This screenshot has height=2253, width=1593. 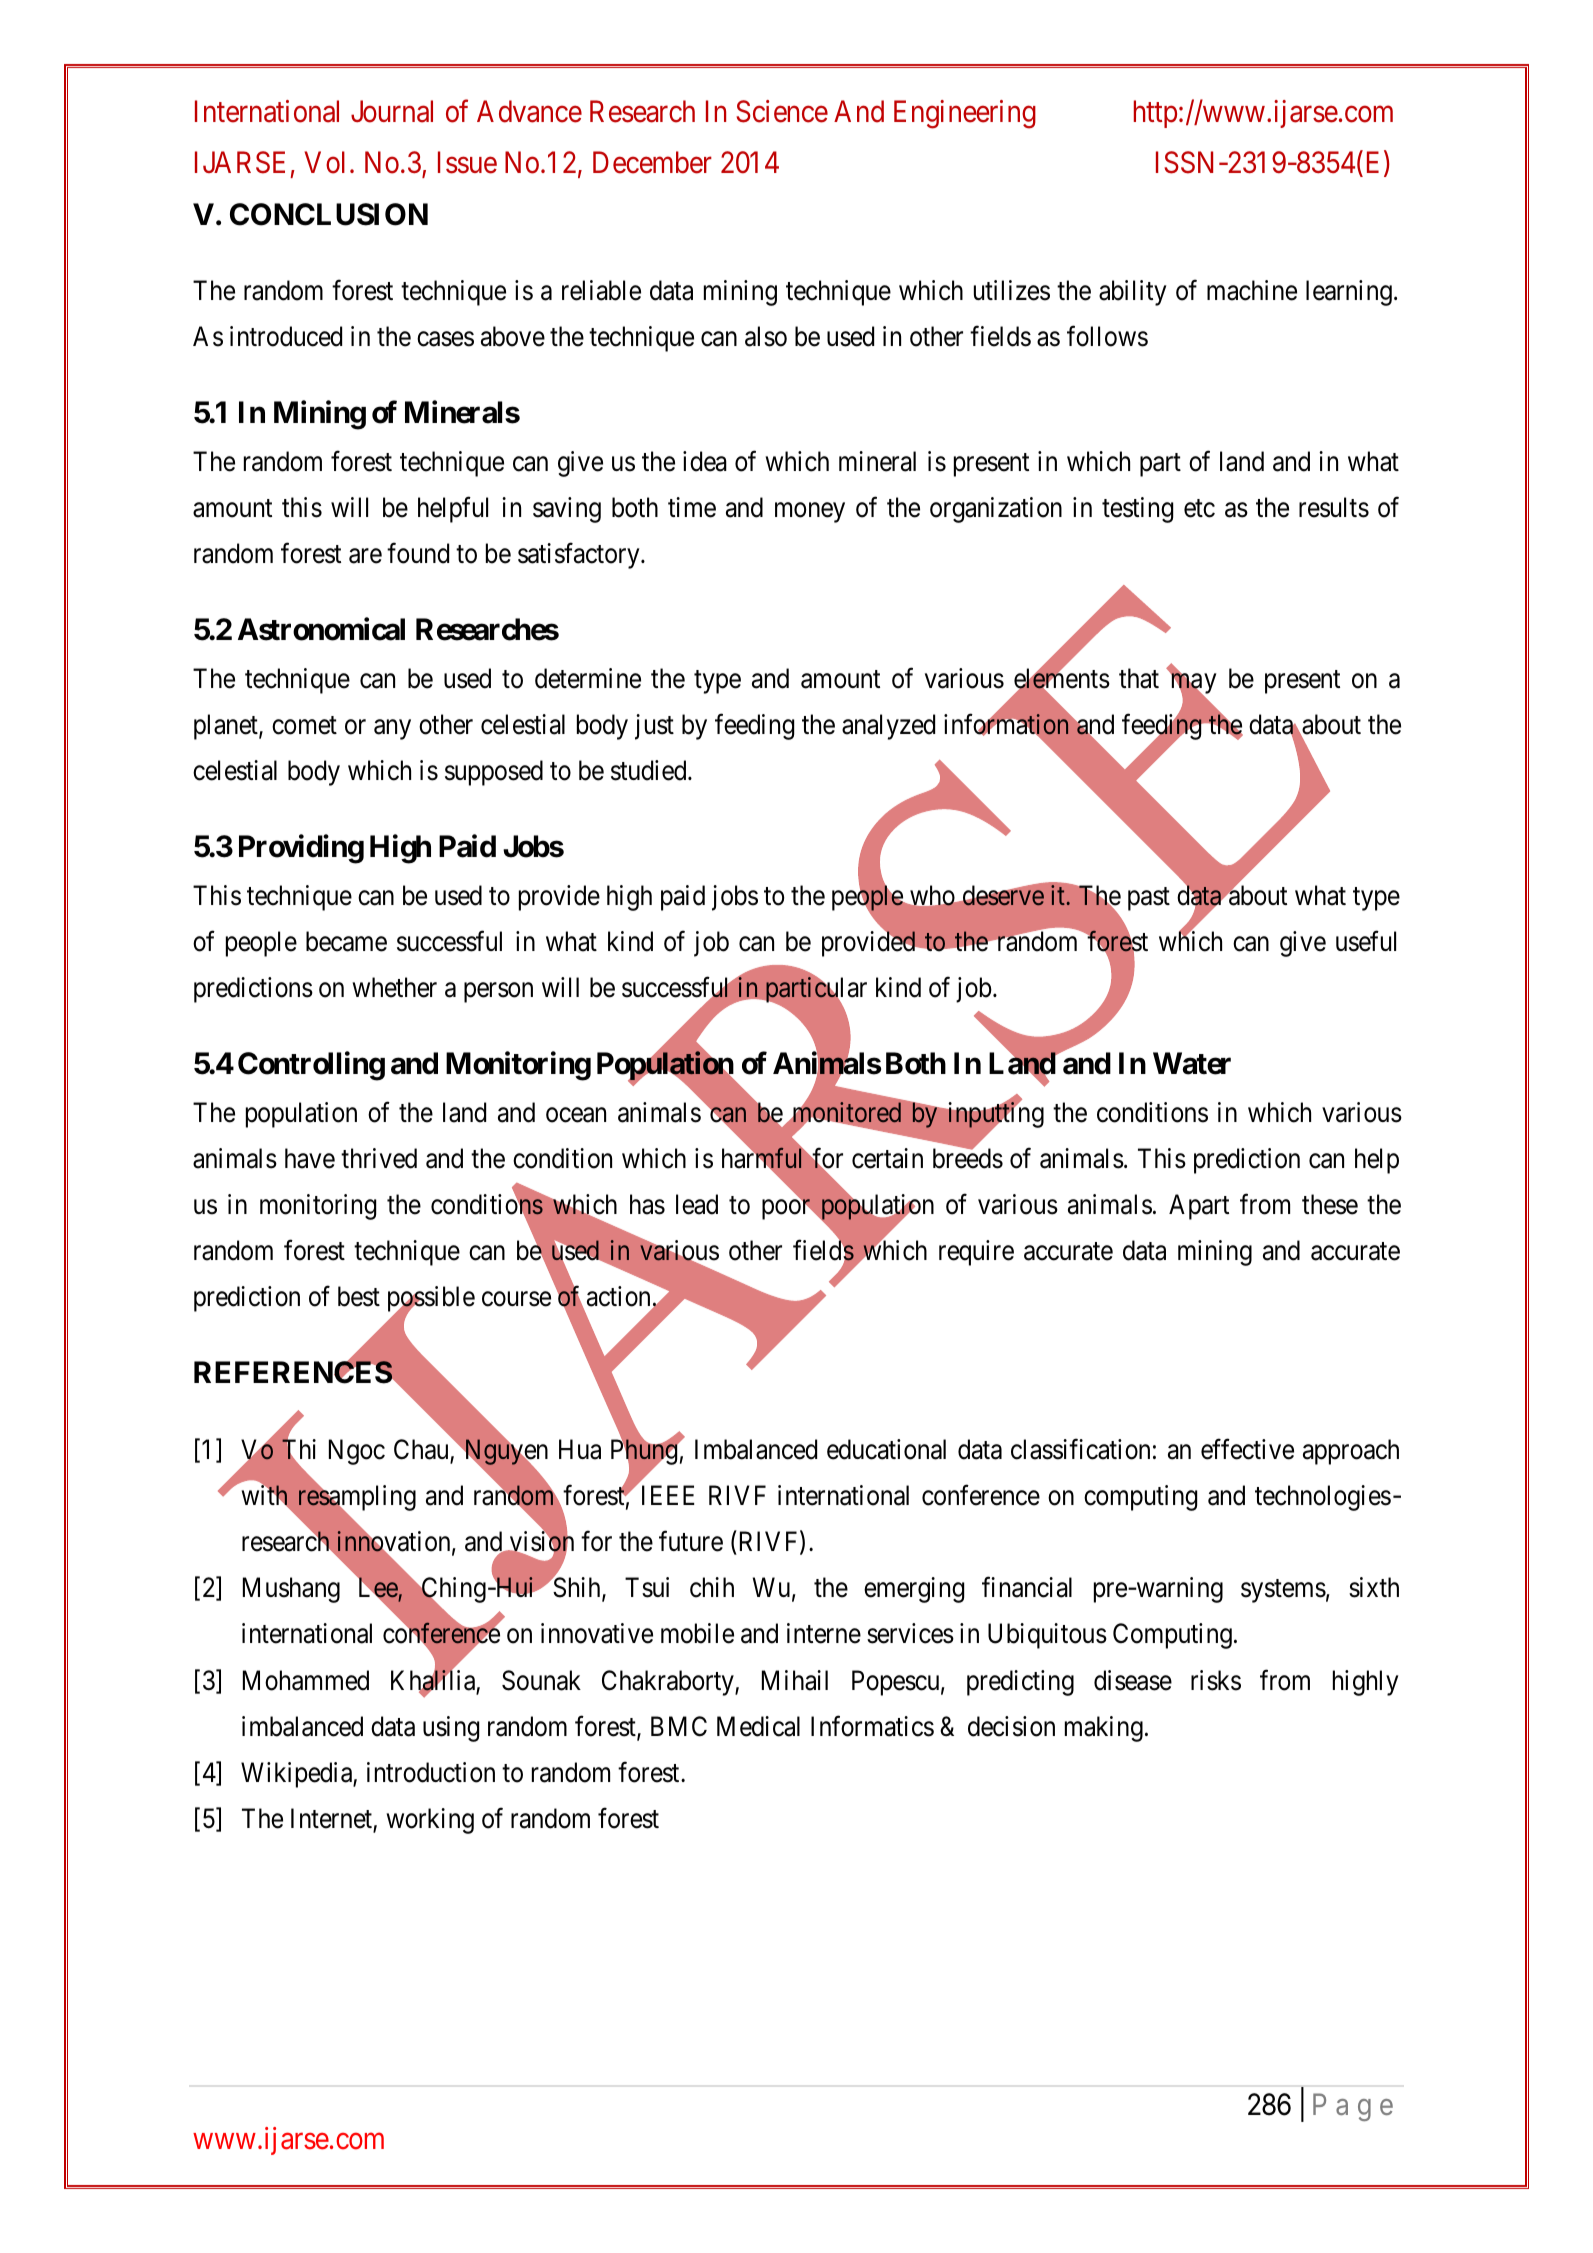 What do you see at coordinates (392, 730) in the screenshot?
I see `any` at bounding box center [392, 730].
